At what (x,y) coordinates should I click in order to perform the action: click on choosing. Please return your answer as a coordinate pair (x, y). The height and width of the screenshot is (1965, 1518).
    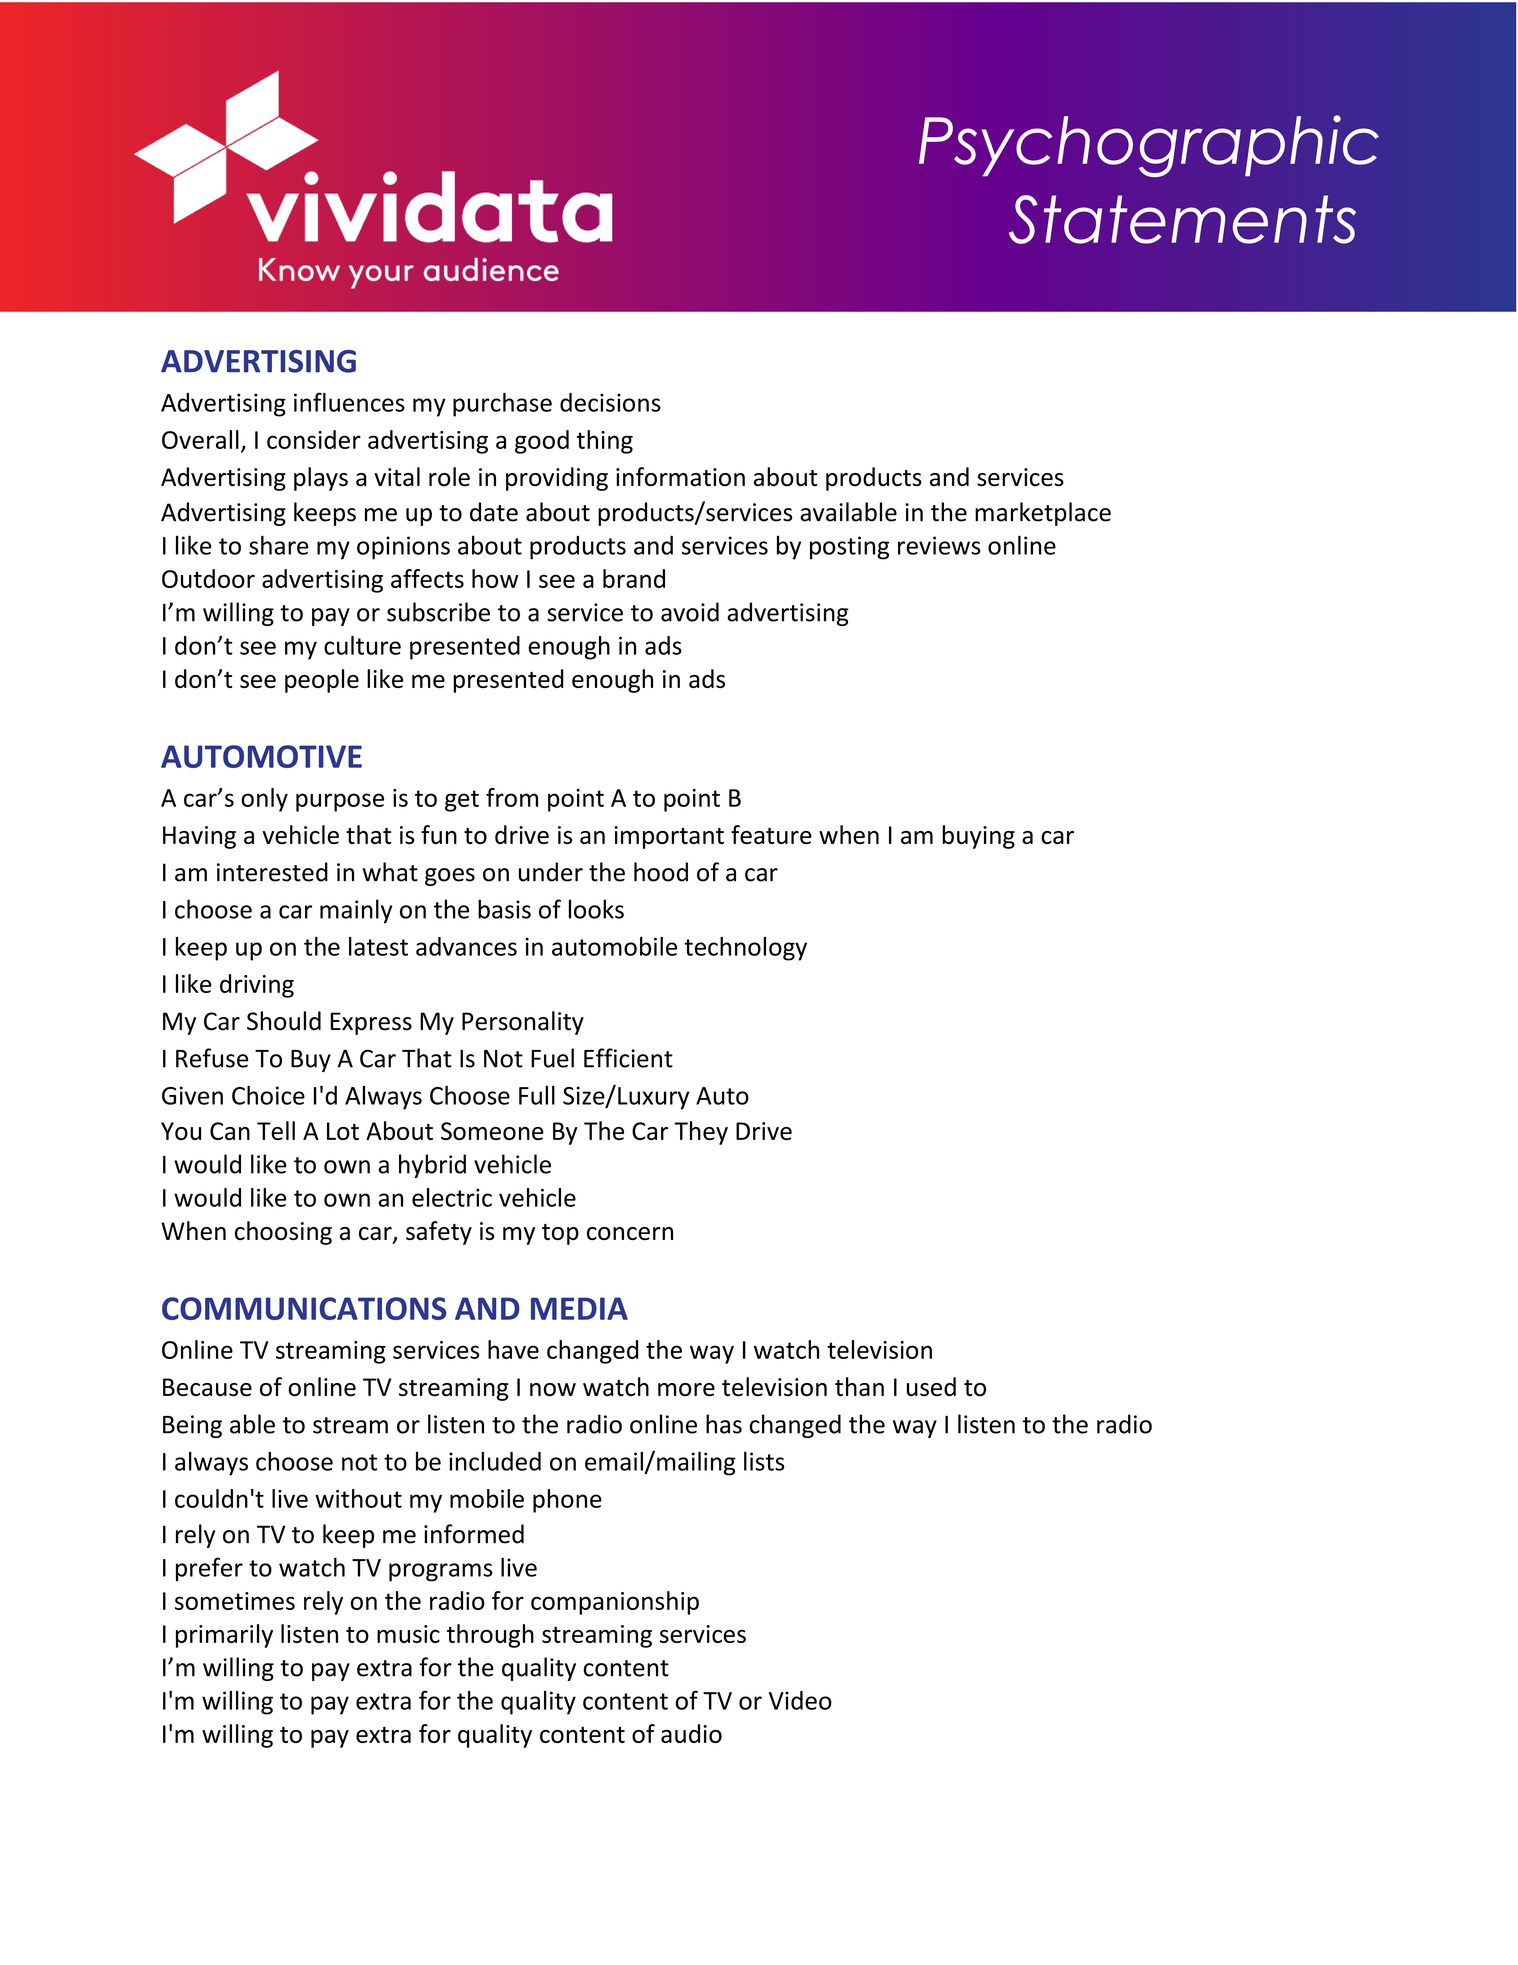
    Looking at the image, I should click on (283, 1233).
